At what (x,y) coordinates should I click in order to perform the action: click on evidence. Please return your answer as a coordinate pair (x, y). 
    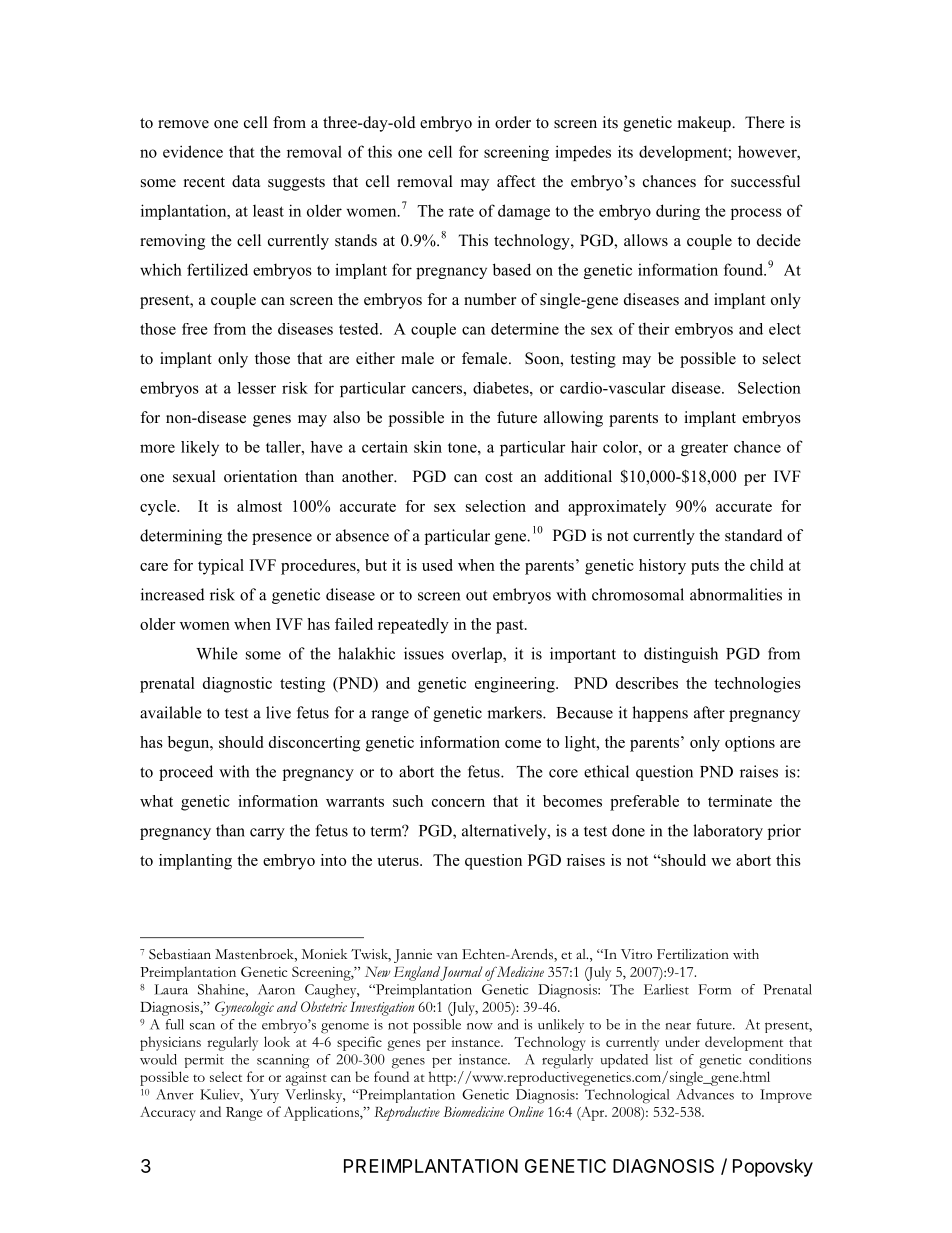
    Looking at the image, I should click on (193, 151).
